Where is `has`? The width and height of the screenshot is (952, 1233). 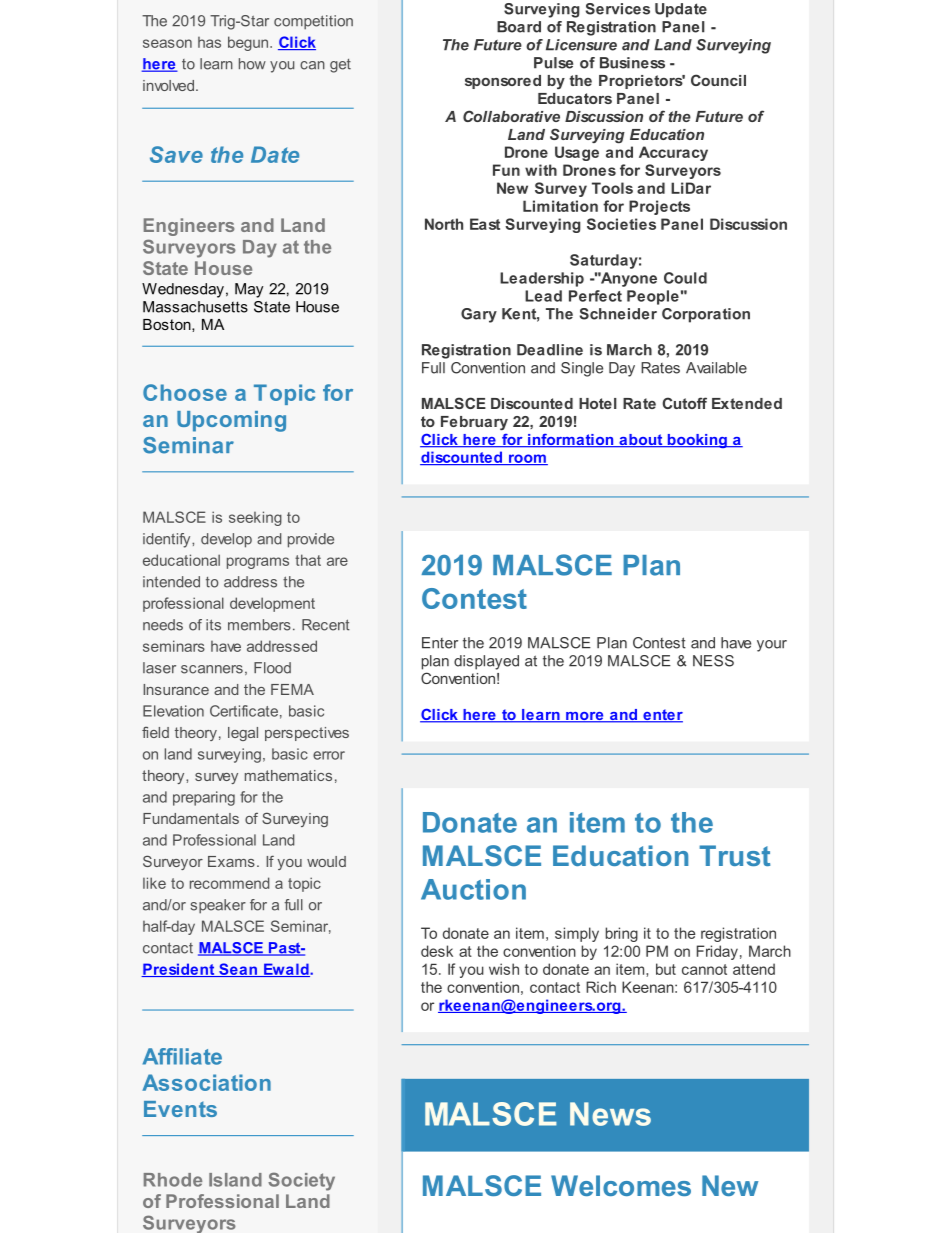
has is located at coordinates (209, 42).
